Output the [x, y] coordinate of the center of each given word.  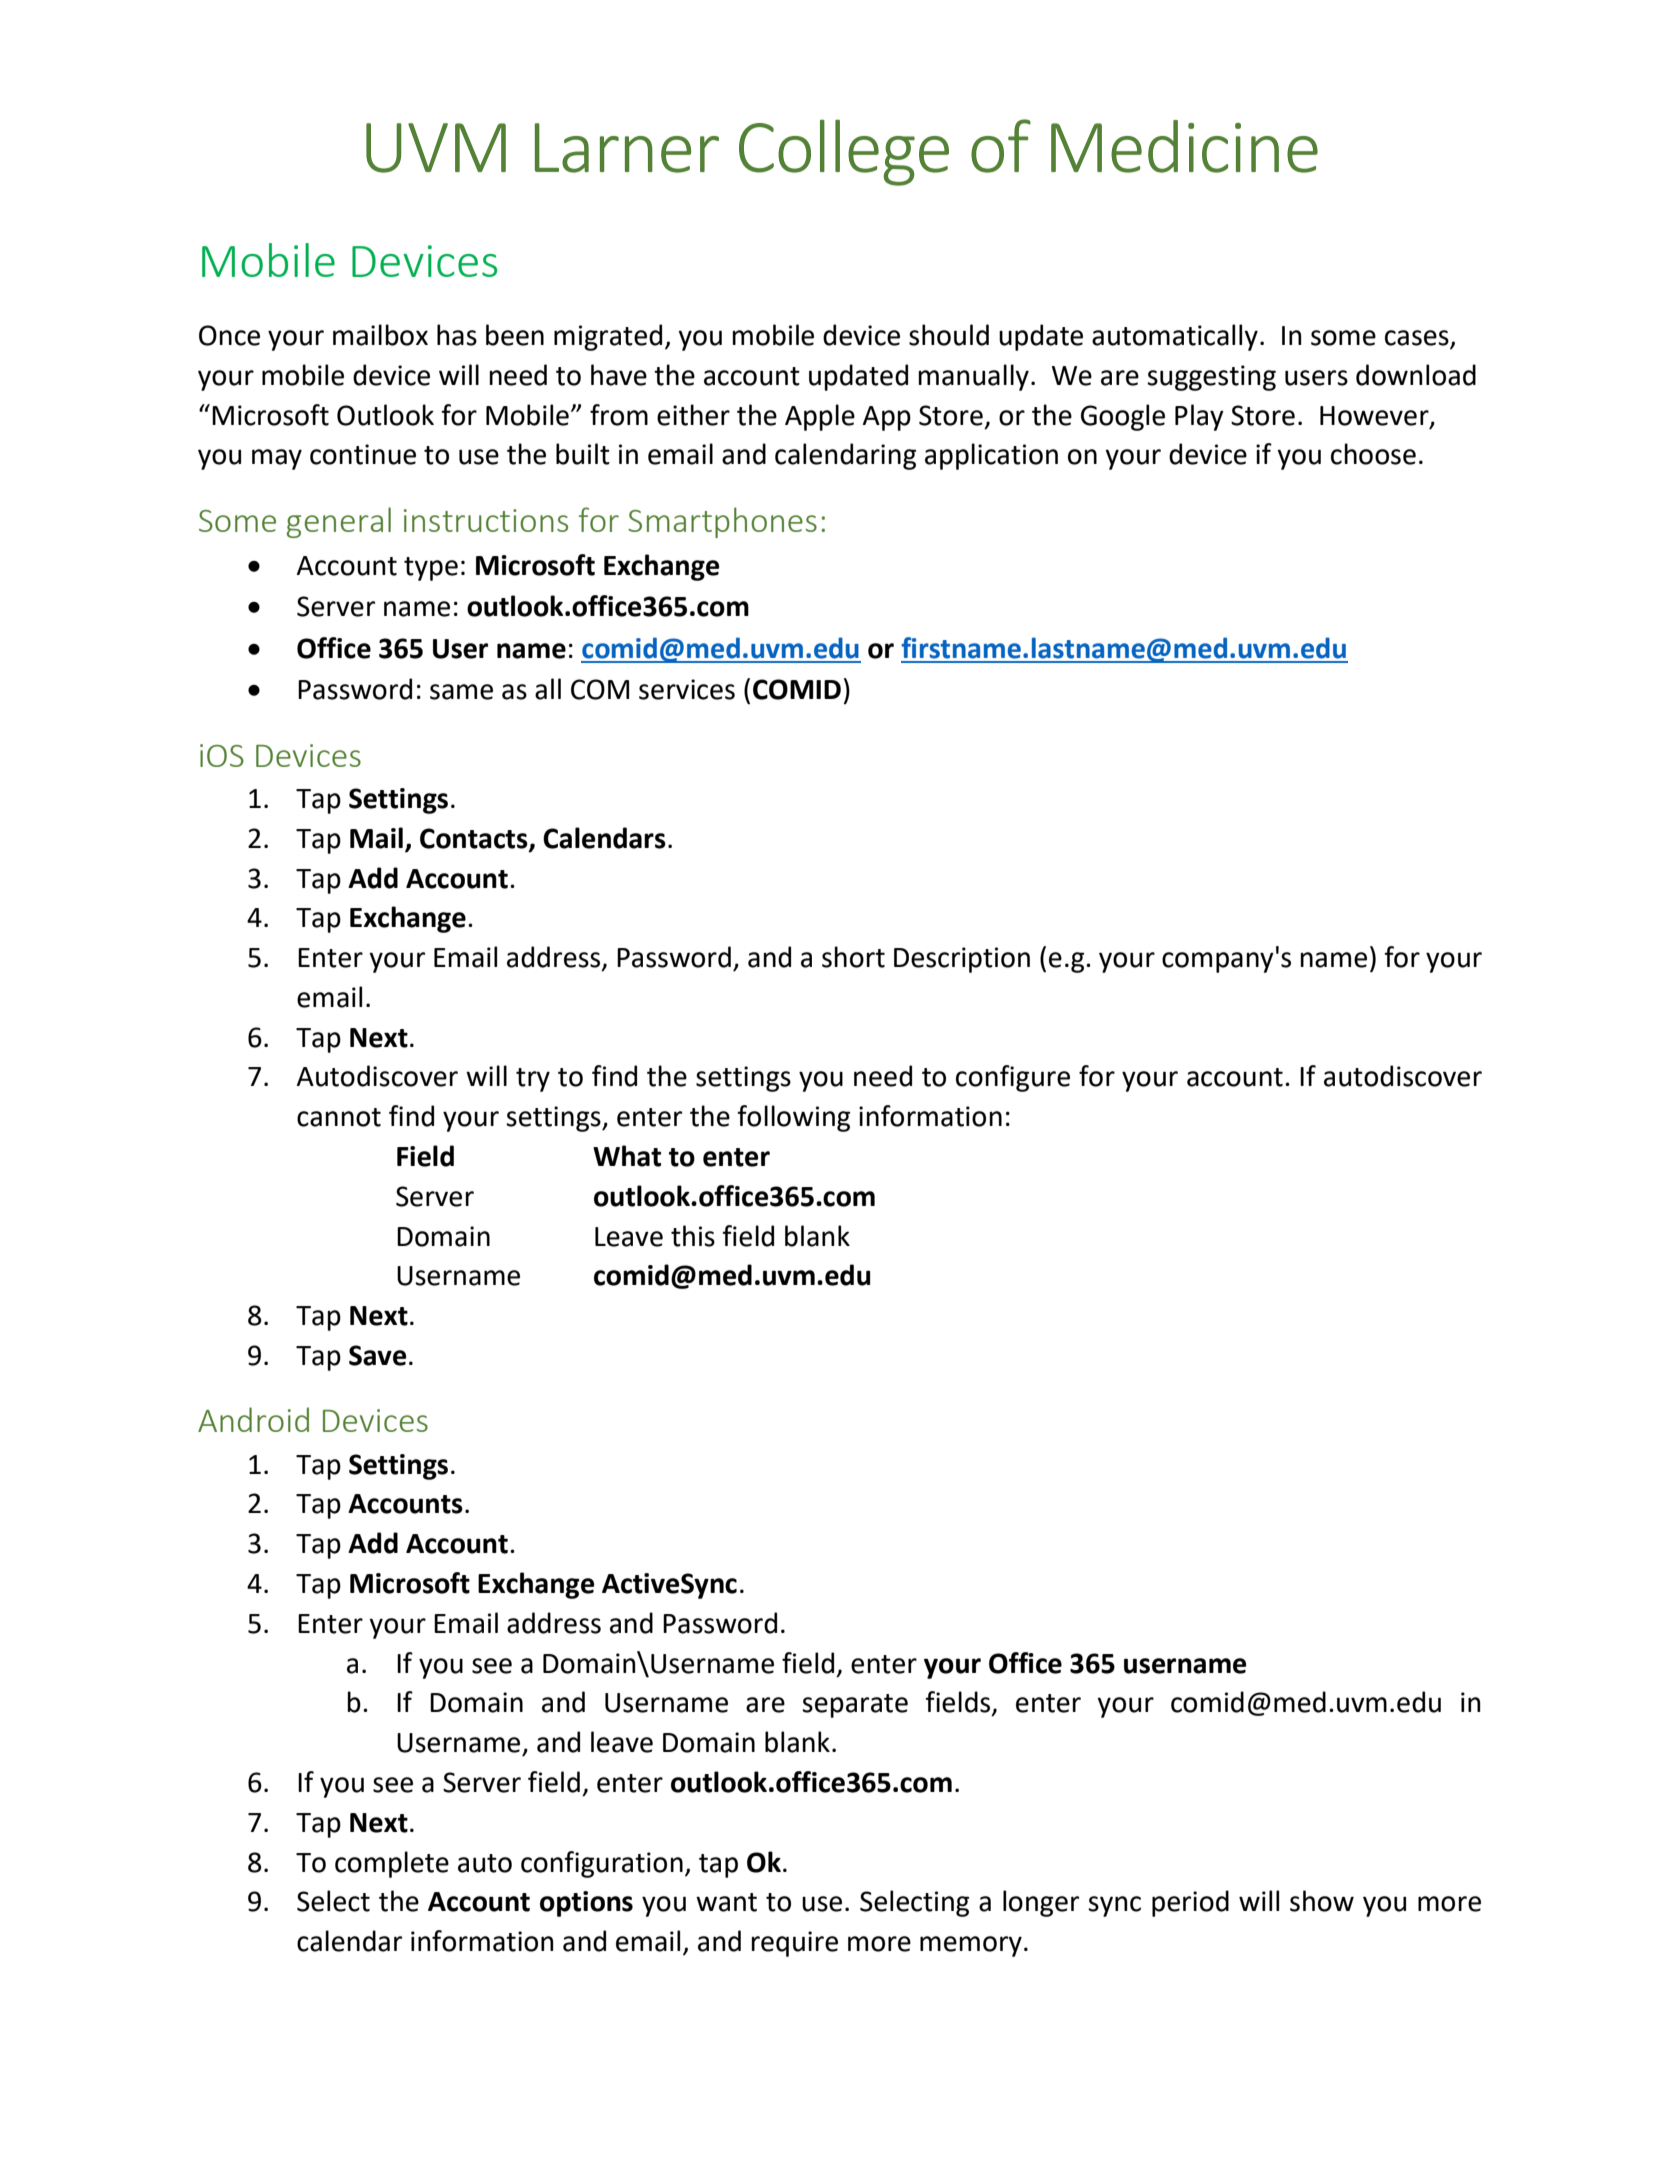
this [693, 1236]
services [687, 689]
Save [377, 1355]
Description [962, 960]
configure [1013, 1078]
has [457, 335]
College [844, 152]
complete [392, 1864]
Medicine [1184, 146]
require [794, 1944]
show [1322, 1901]
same [461, 692]
